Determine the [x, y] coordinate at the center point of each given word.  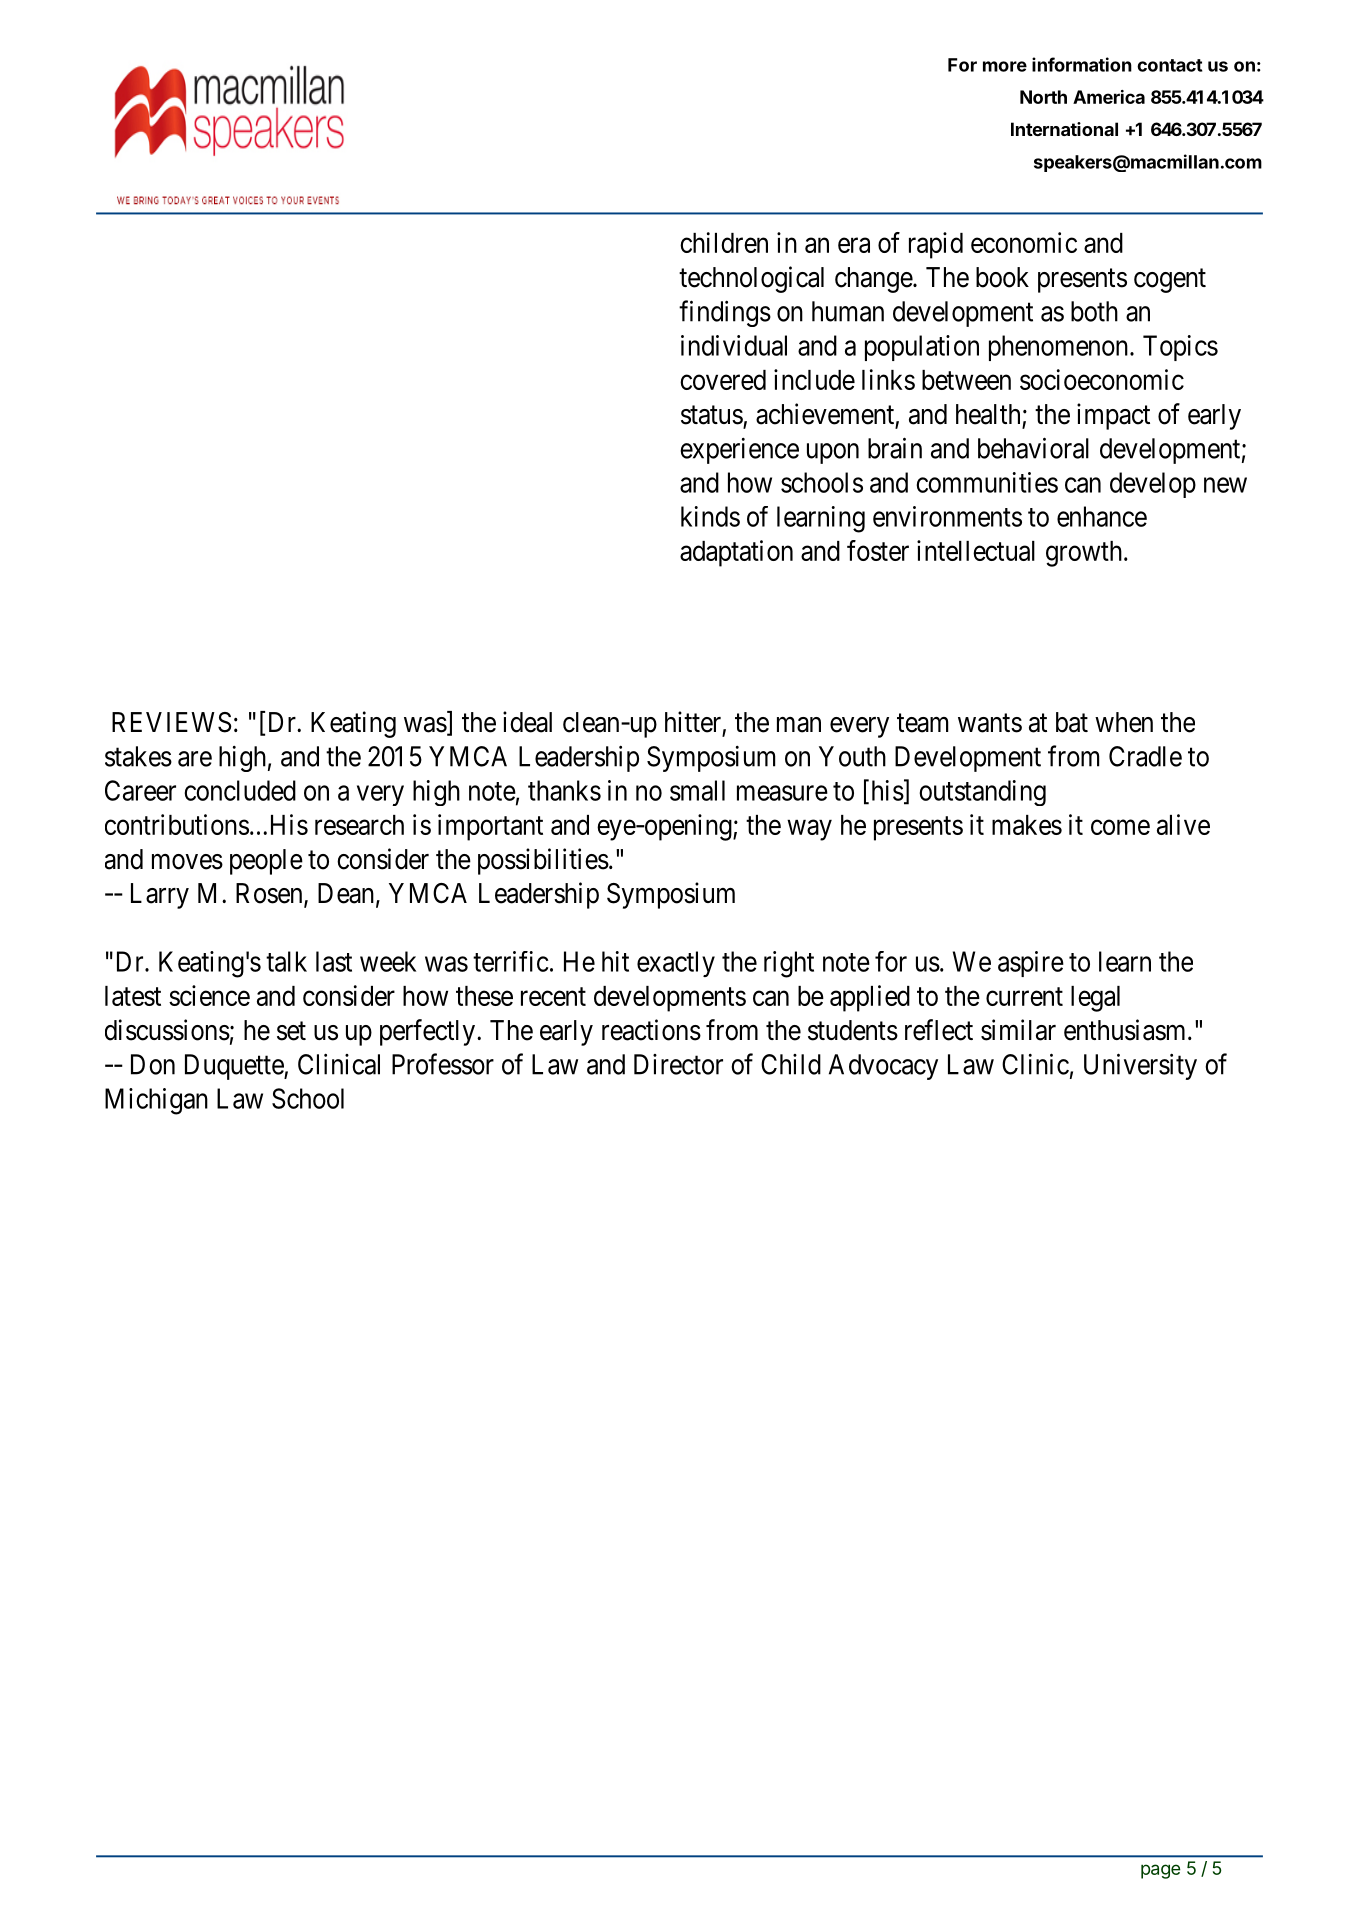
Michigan [156, 1101]
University [1140, 1066]
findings [725, 313]
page [1161, 1871]
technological [751, 279]
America [1109, 97]
